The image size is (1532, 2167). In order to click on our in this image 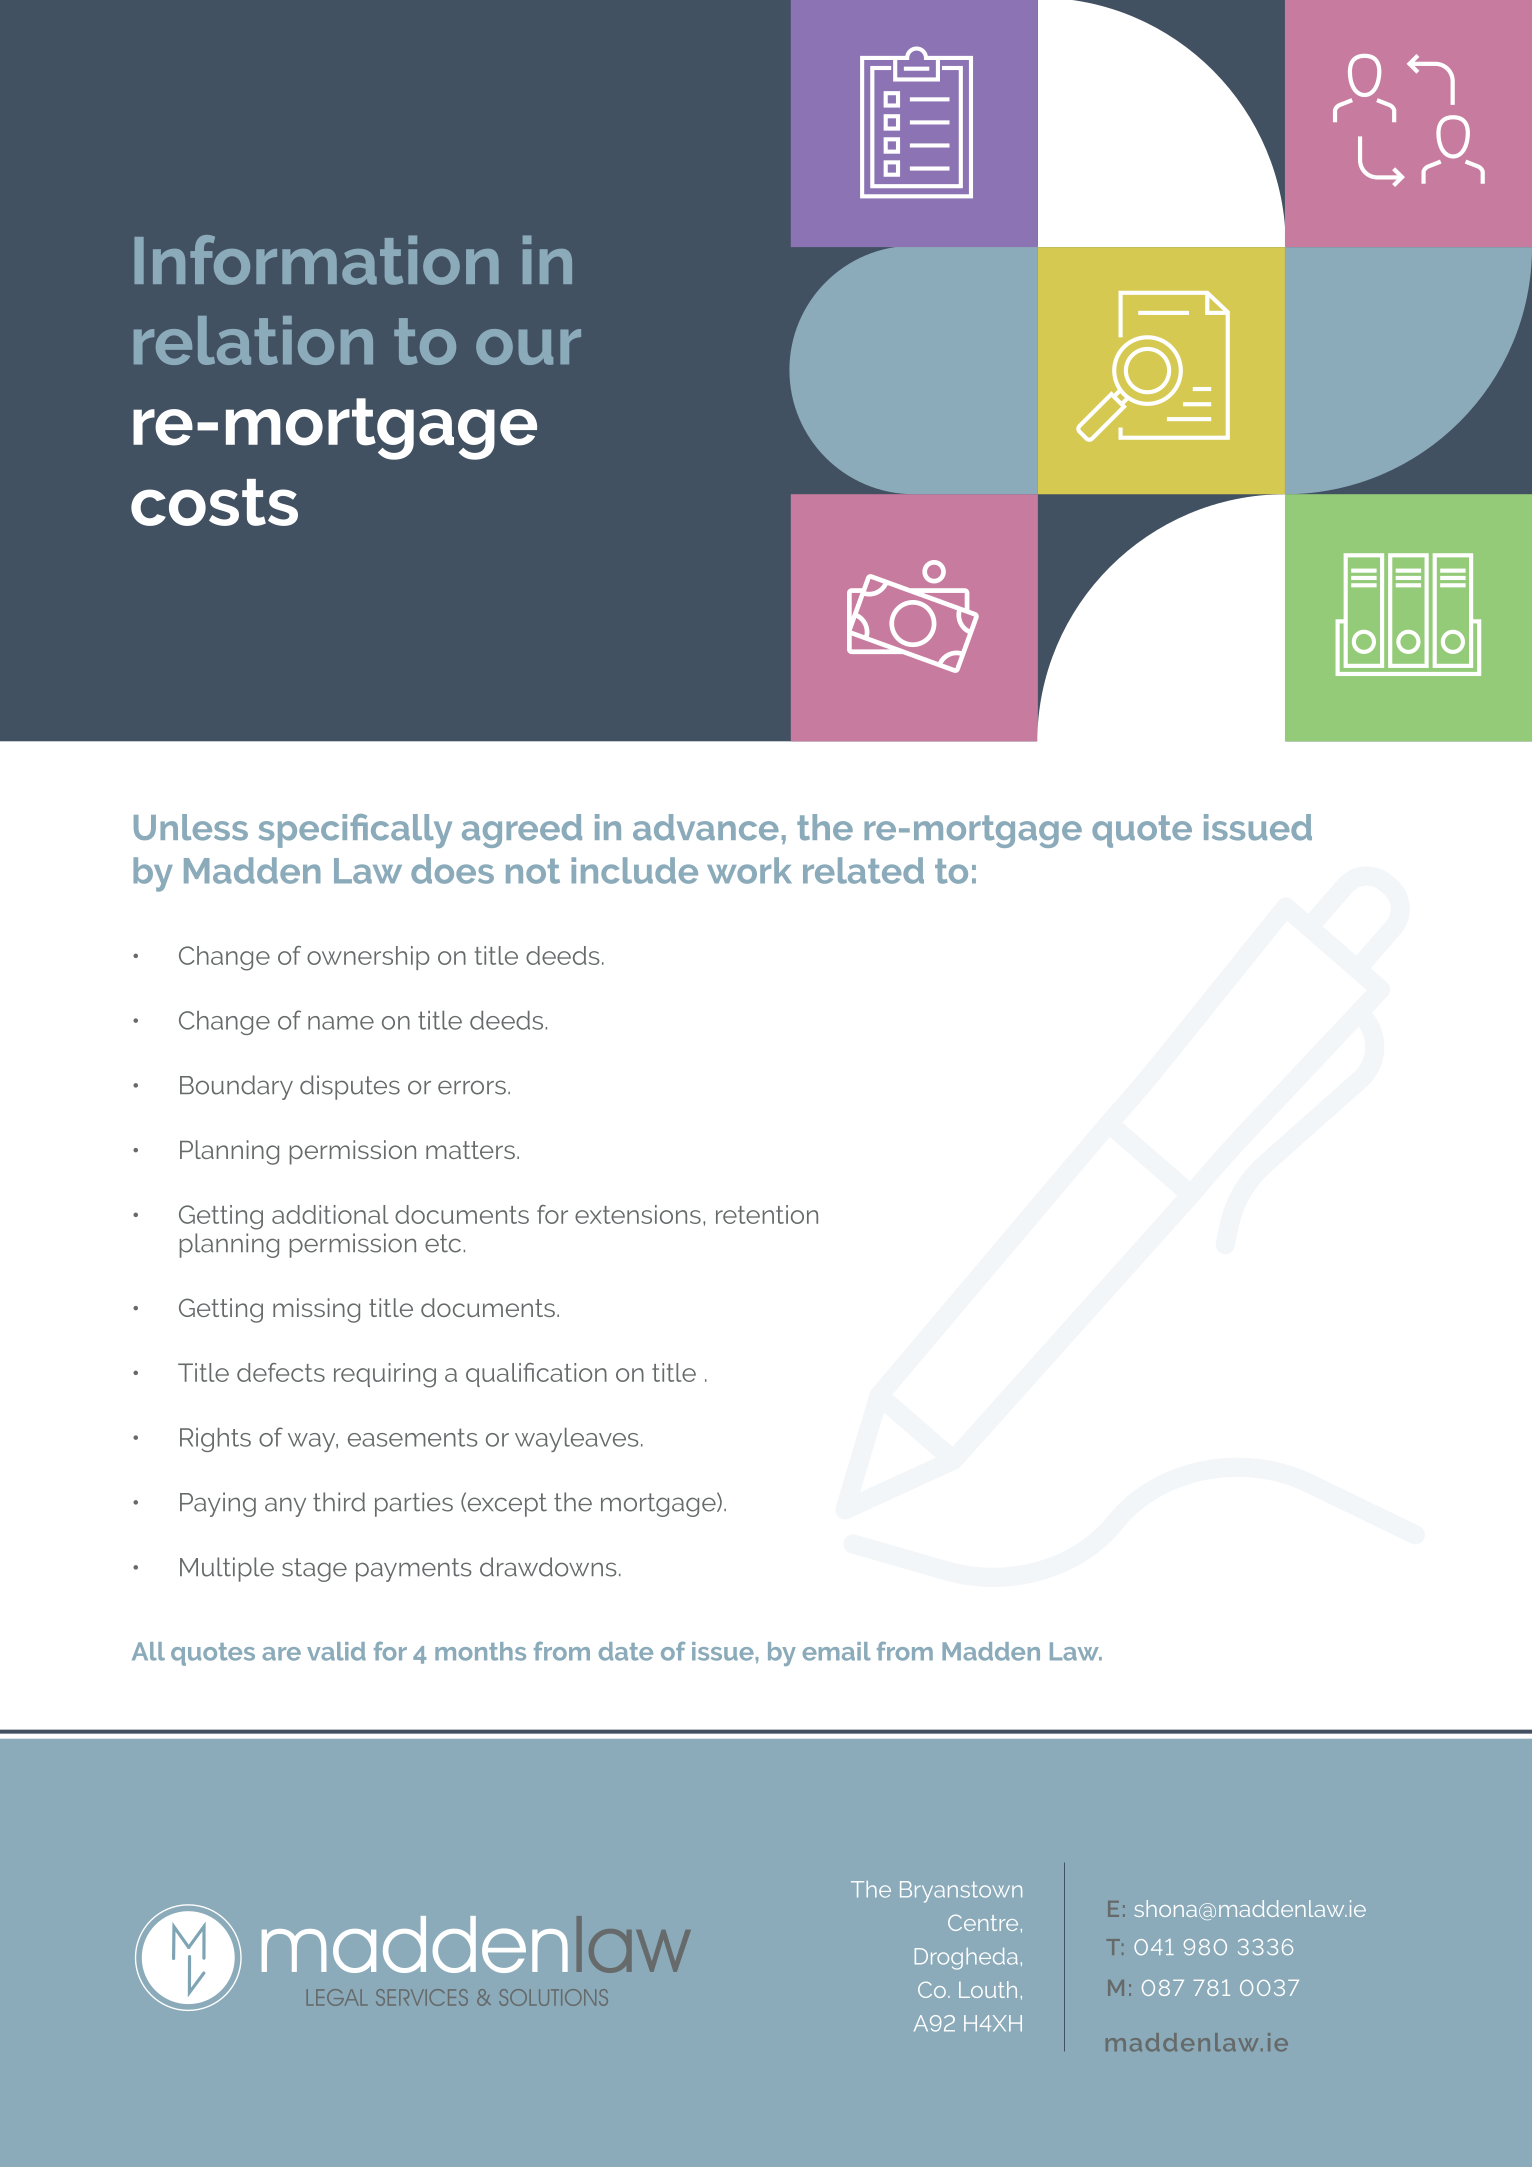, I will do `click(528, 347)`.
